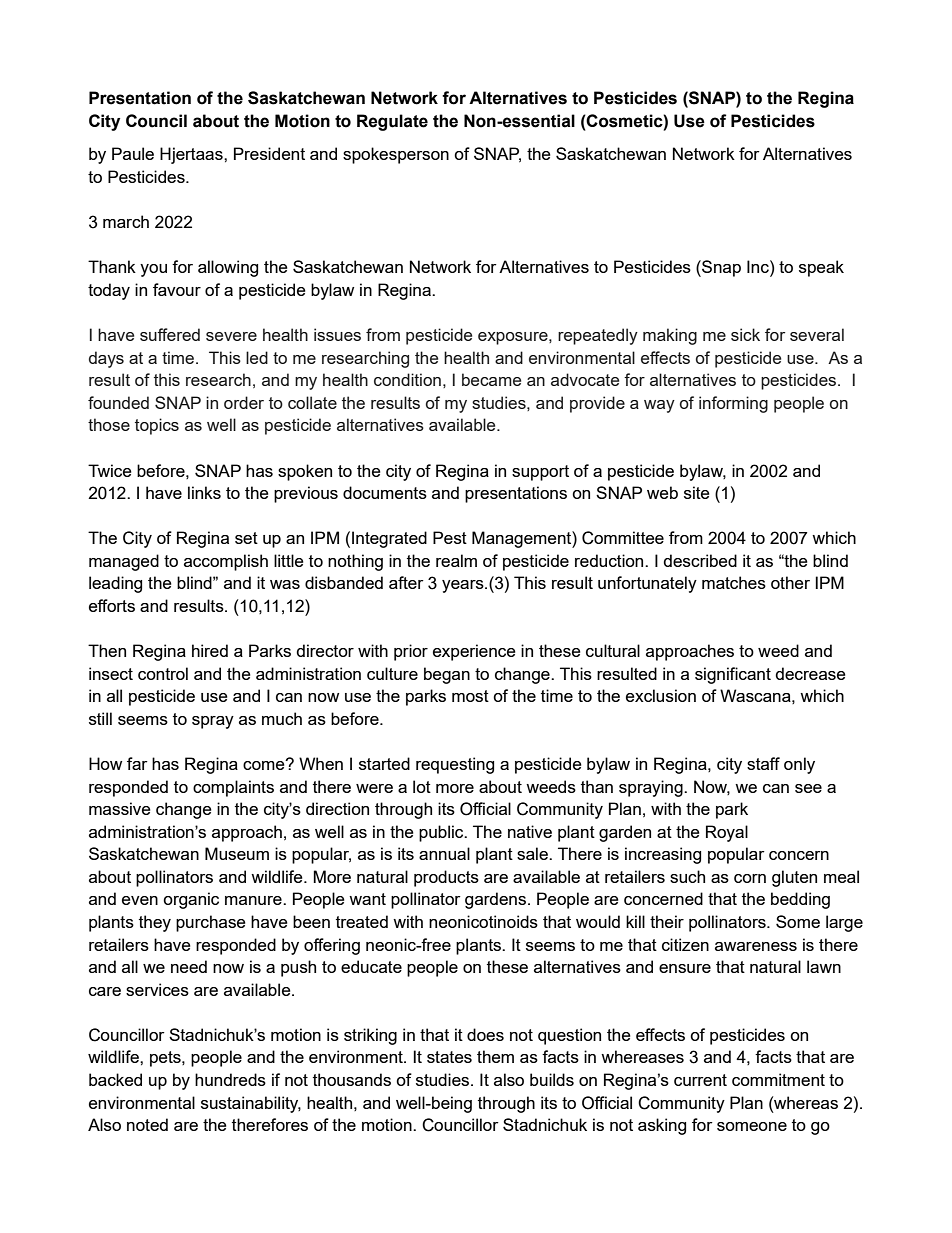  Describe the element at coordinates (230, 1079) in the screenshot. I see `hundreds` at that location.
